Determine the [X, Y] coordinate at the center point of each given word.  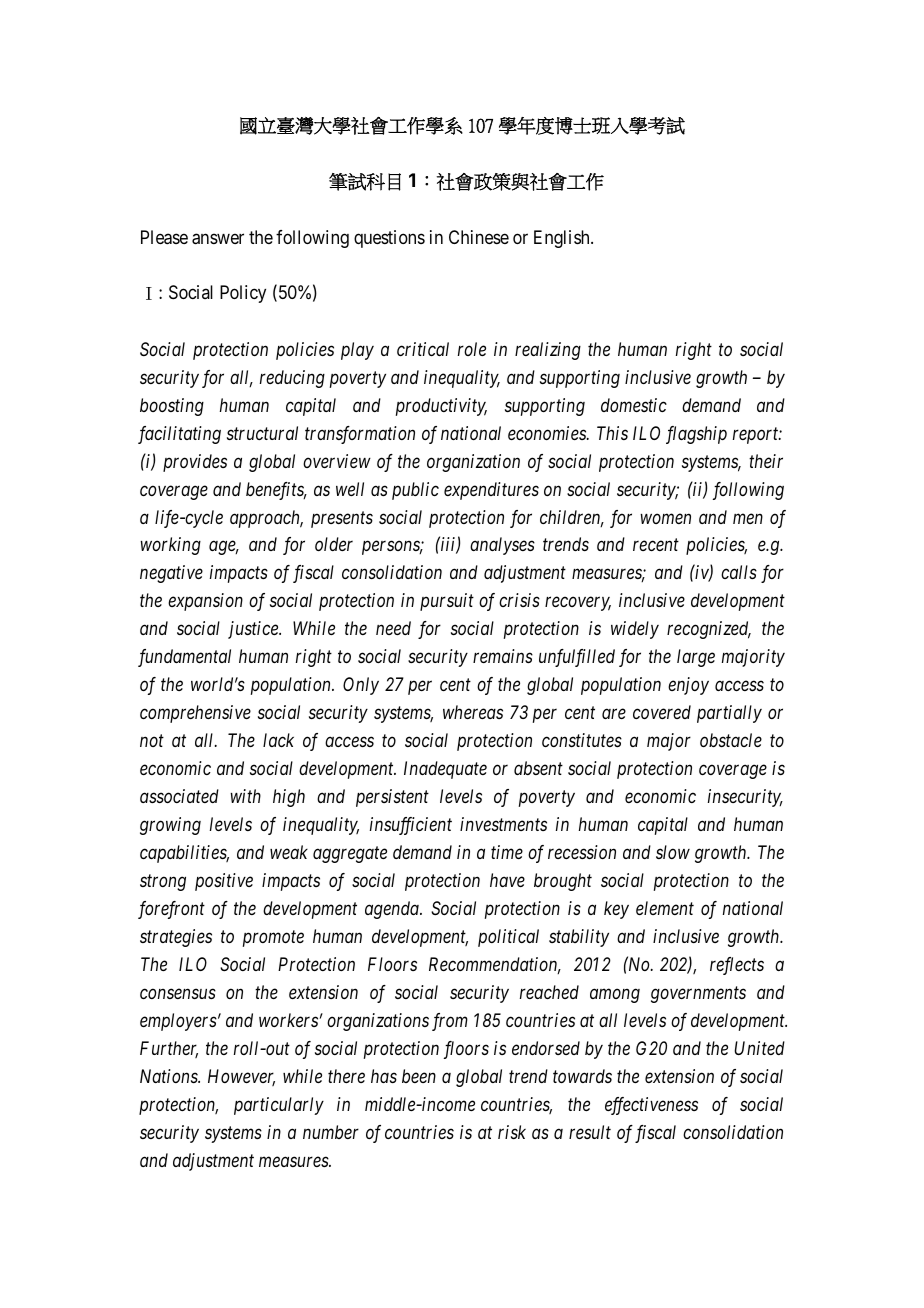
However [241, 1077]
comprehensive [195, 714]
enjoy [688, 686]
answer [218, 239]
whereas [473, 712]
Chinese [479, 237]
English [563, 239]
